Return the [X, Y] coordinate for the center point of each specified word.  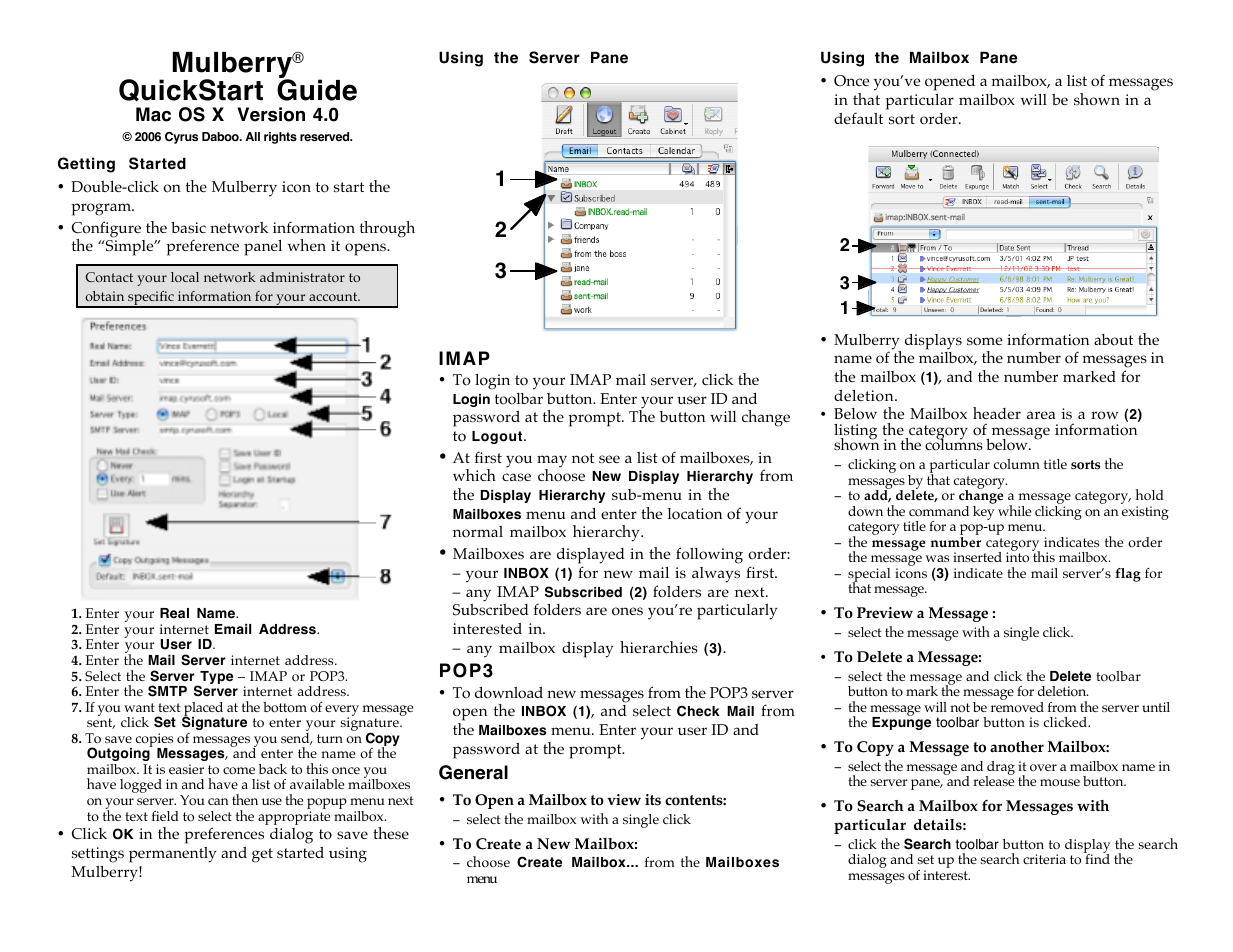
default [858, 118]
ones [627, 611]
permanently [173, 855]
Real [174, 613]
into [1017, 557]
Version [271, 114]
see [609, 459]
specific [151, 299]
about [1113, 340]
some [984, 341]
